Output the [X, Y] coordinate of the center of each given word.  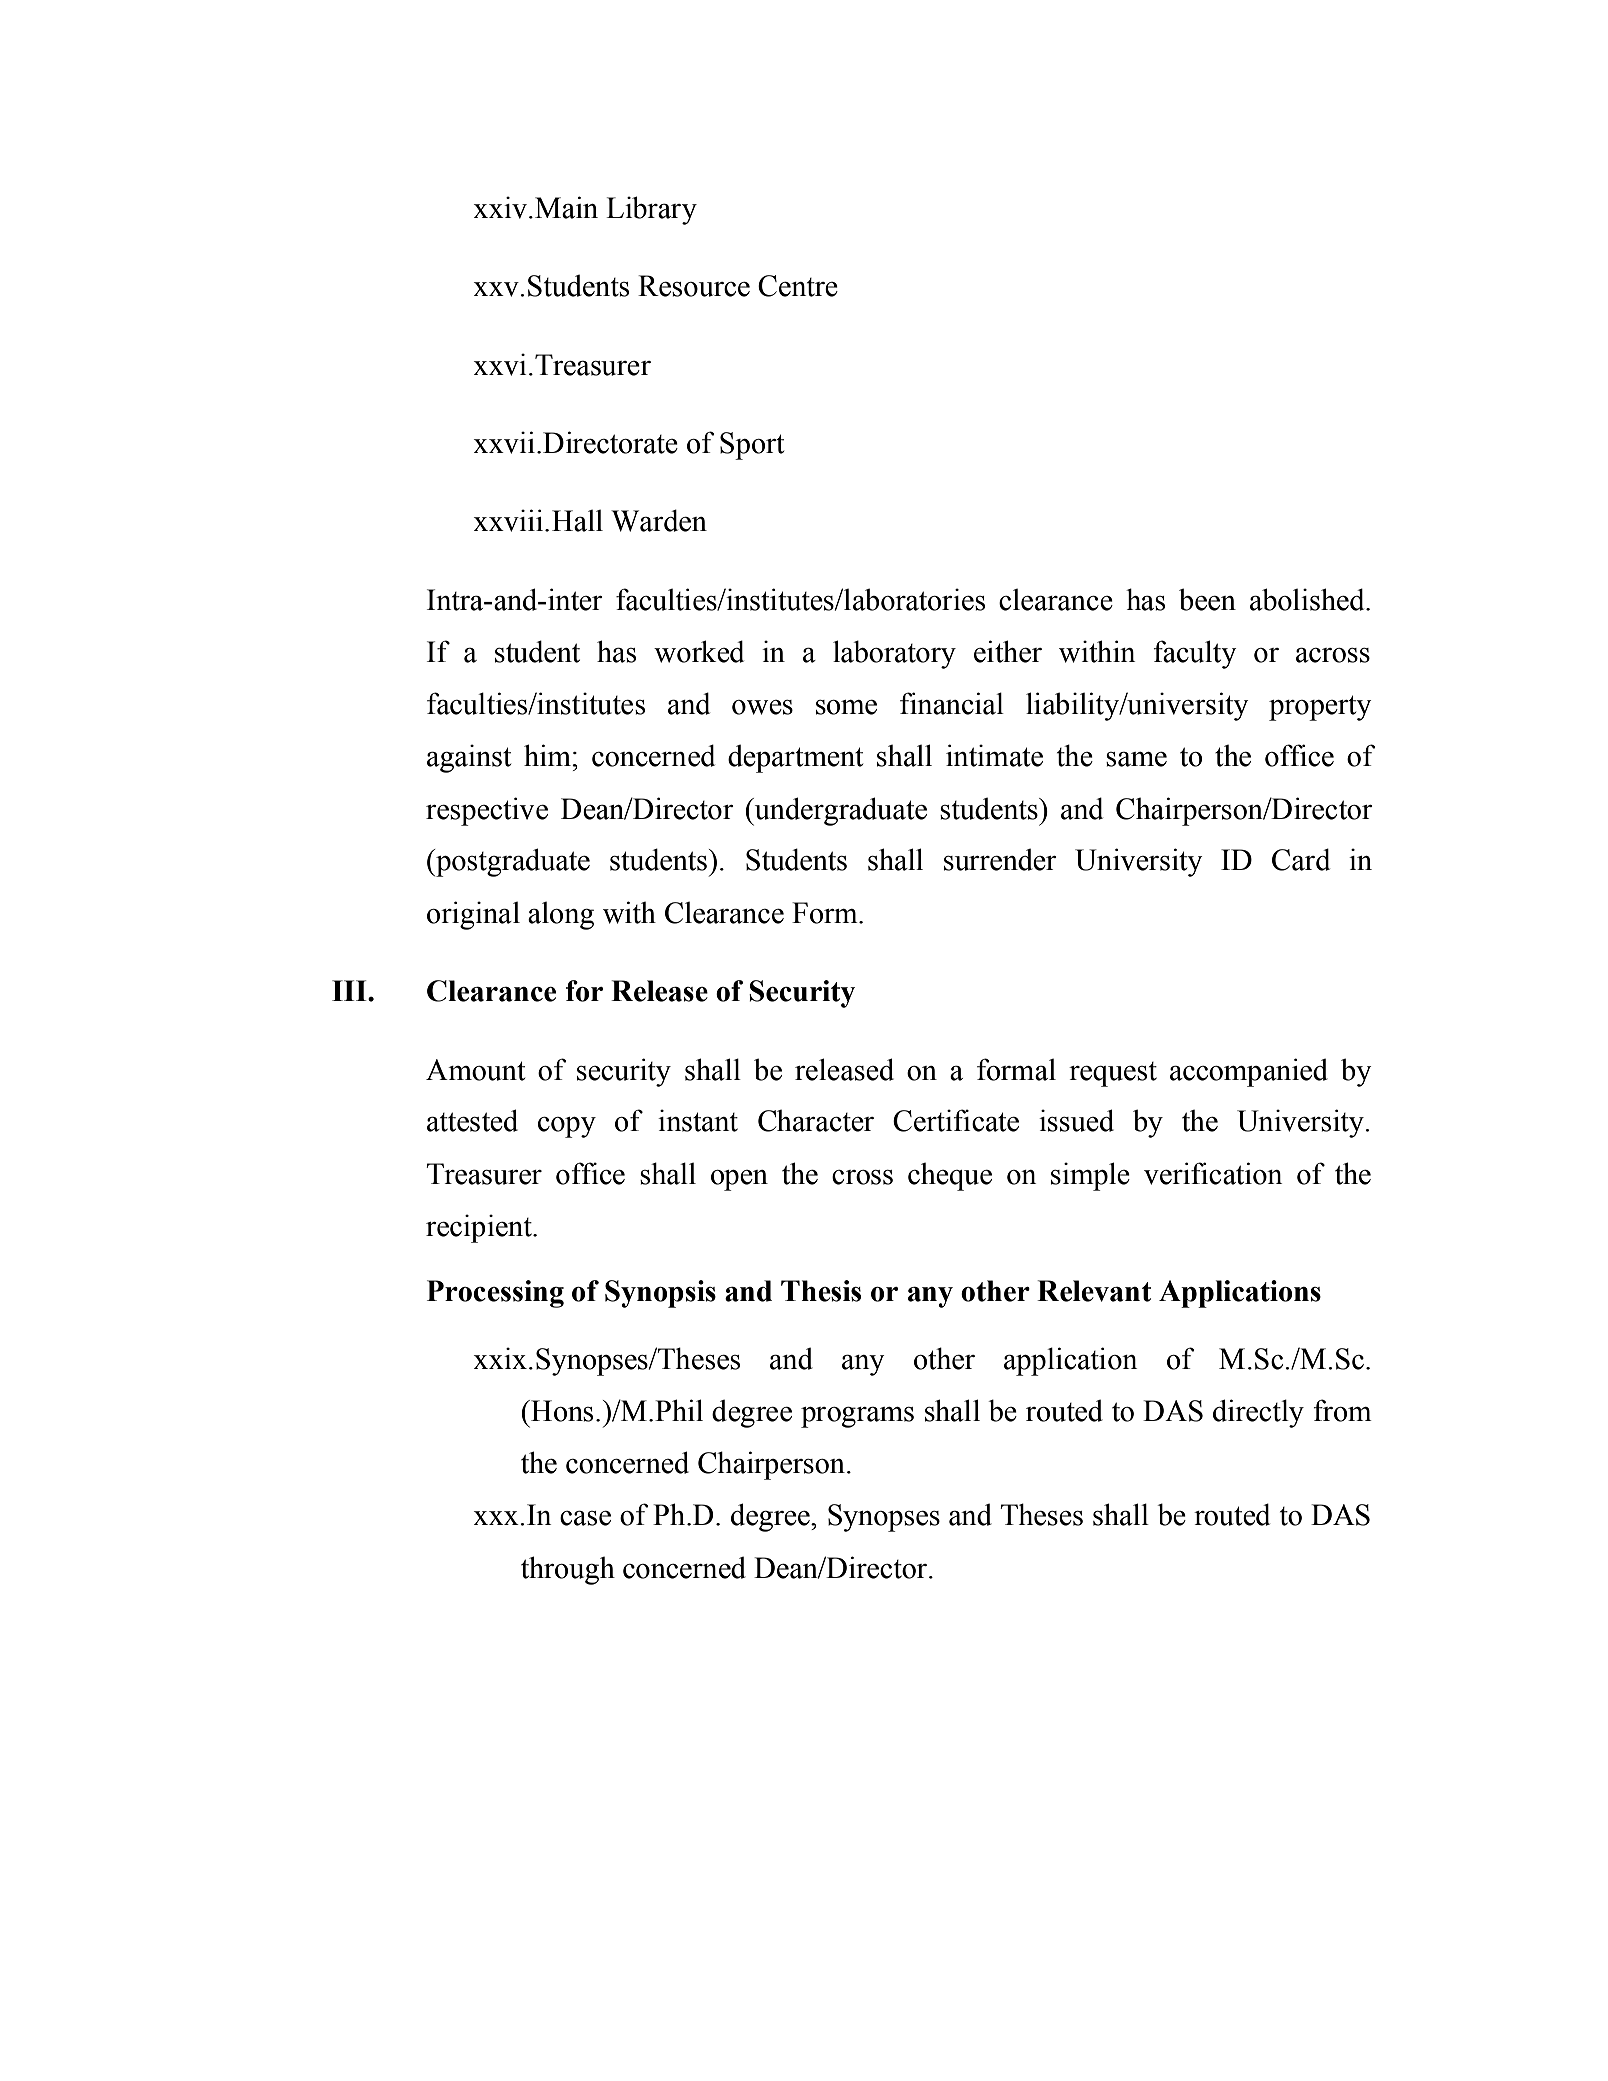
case [585, 1518]
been [1207, 599]
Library [651, 210]
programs [857, 1417]
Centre [798, 286]
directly [1258, 1413]
